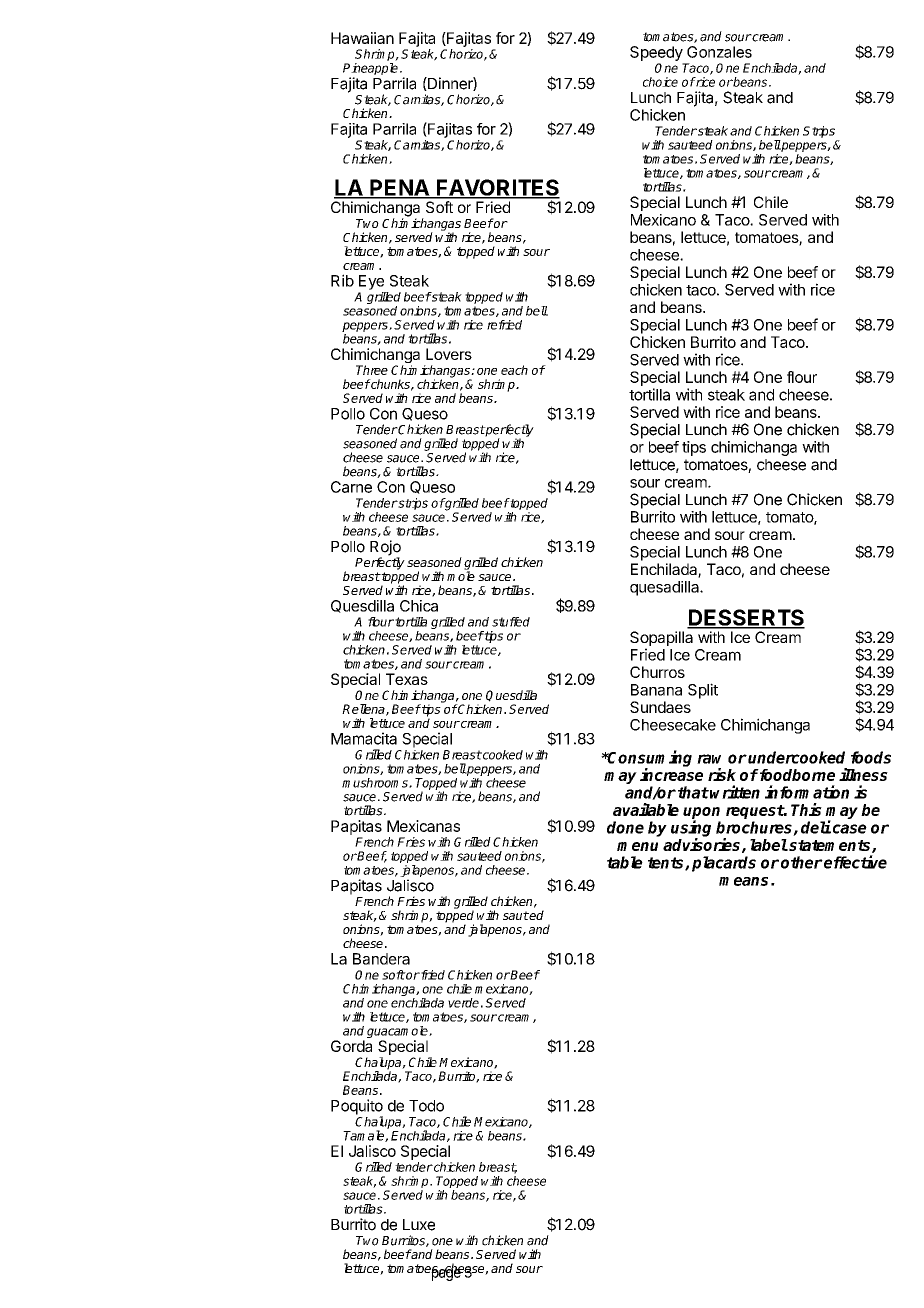 This page has height=1308, width=924. What do you see at coordinates (364, 738) in the page?
I see `Mamacita` at bounding box center [364, 738].
